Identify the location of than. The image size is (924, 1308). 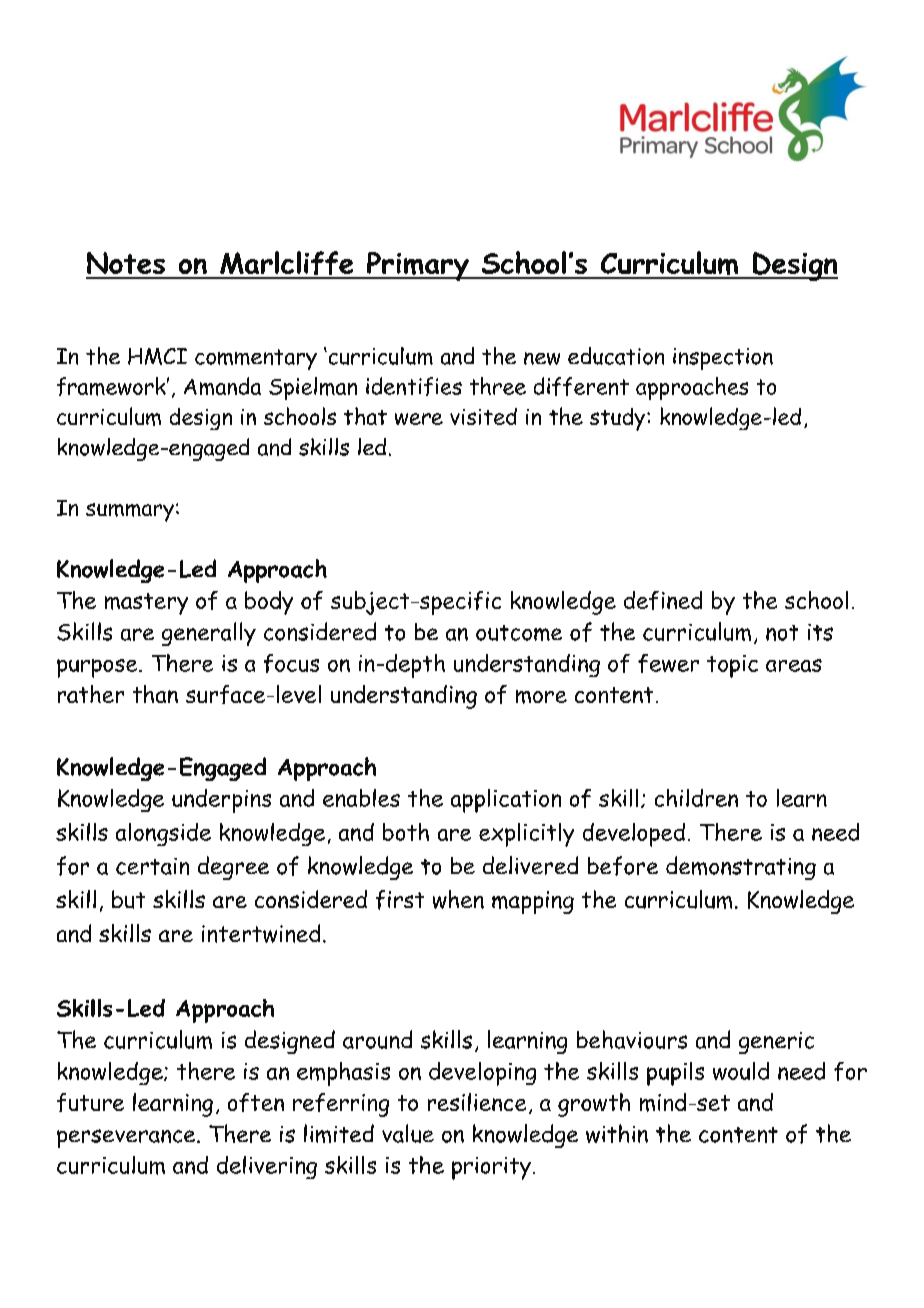
(155, 694).
